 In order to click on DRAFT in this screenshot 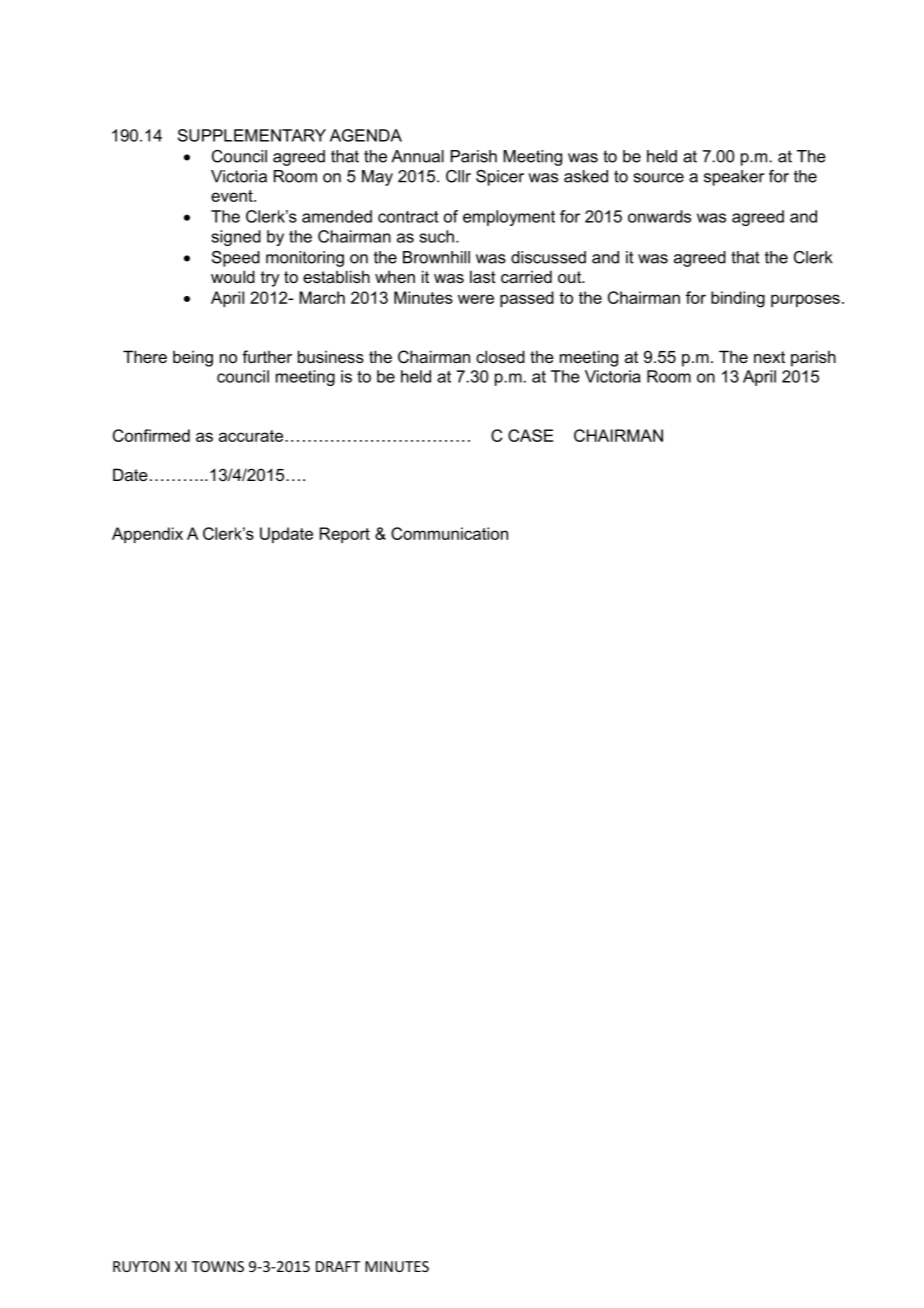, I will do `click(338, 1266)`.
